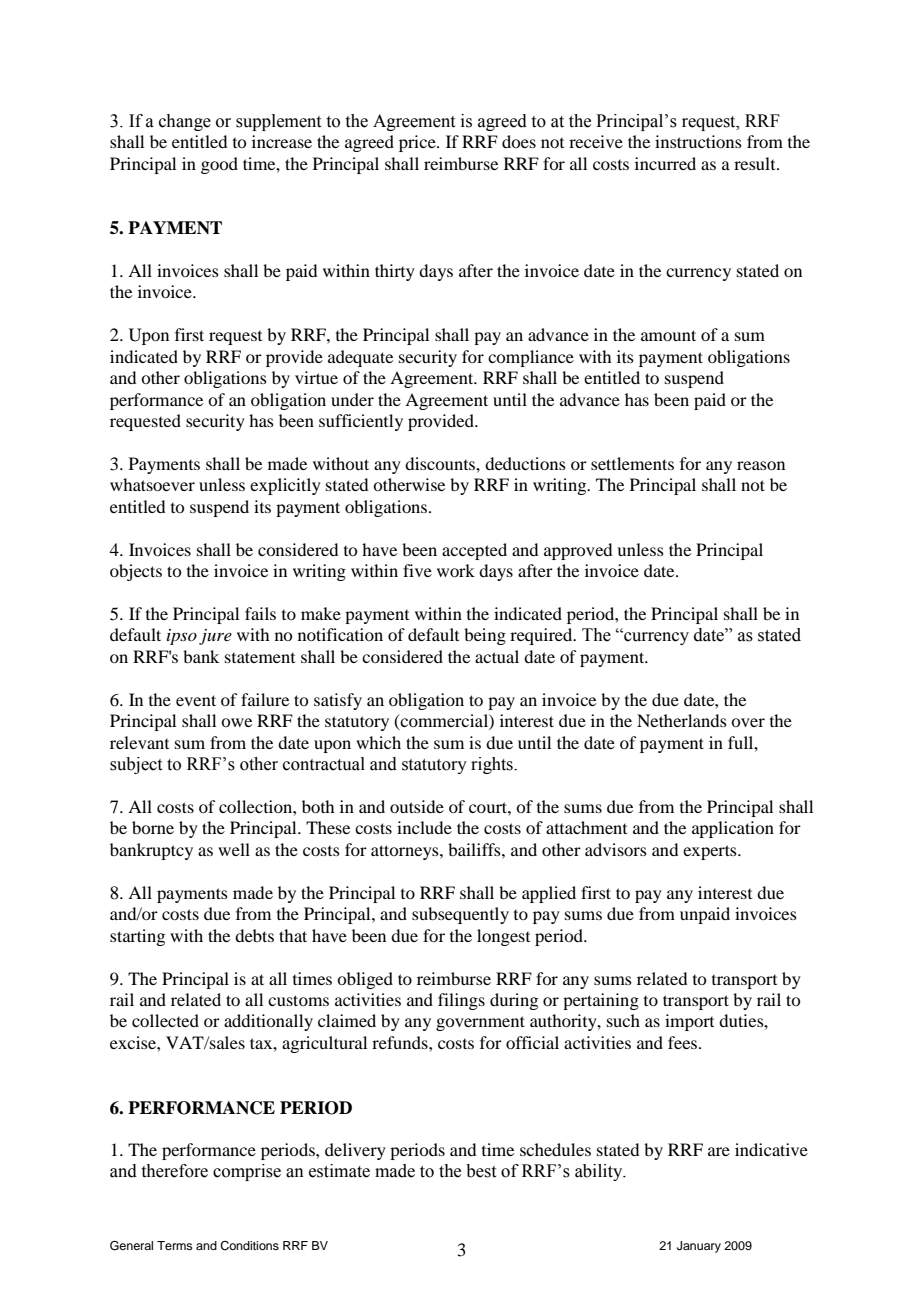 The image size is (924, 1308). I want to click on January, so click(699, 1247).
